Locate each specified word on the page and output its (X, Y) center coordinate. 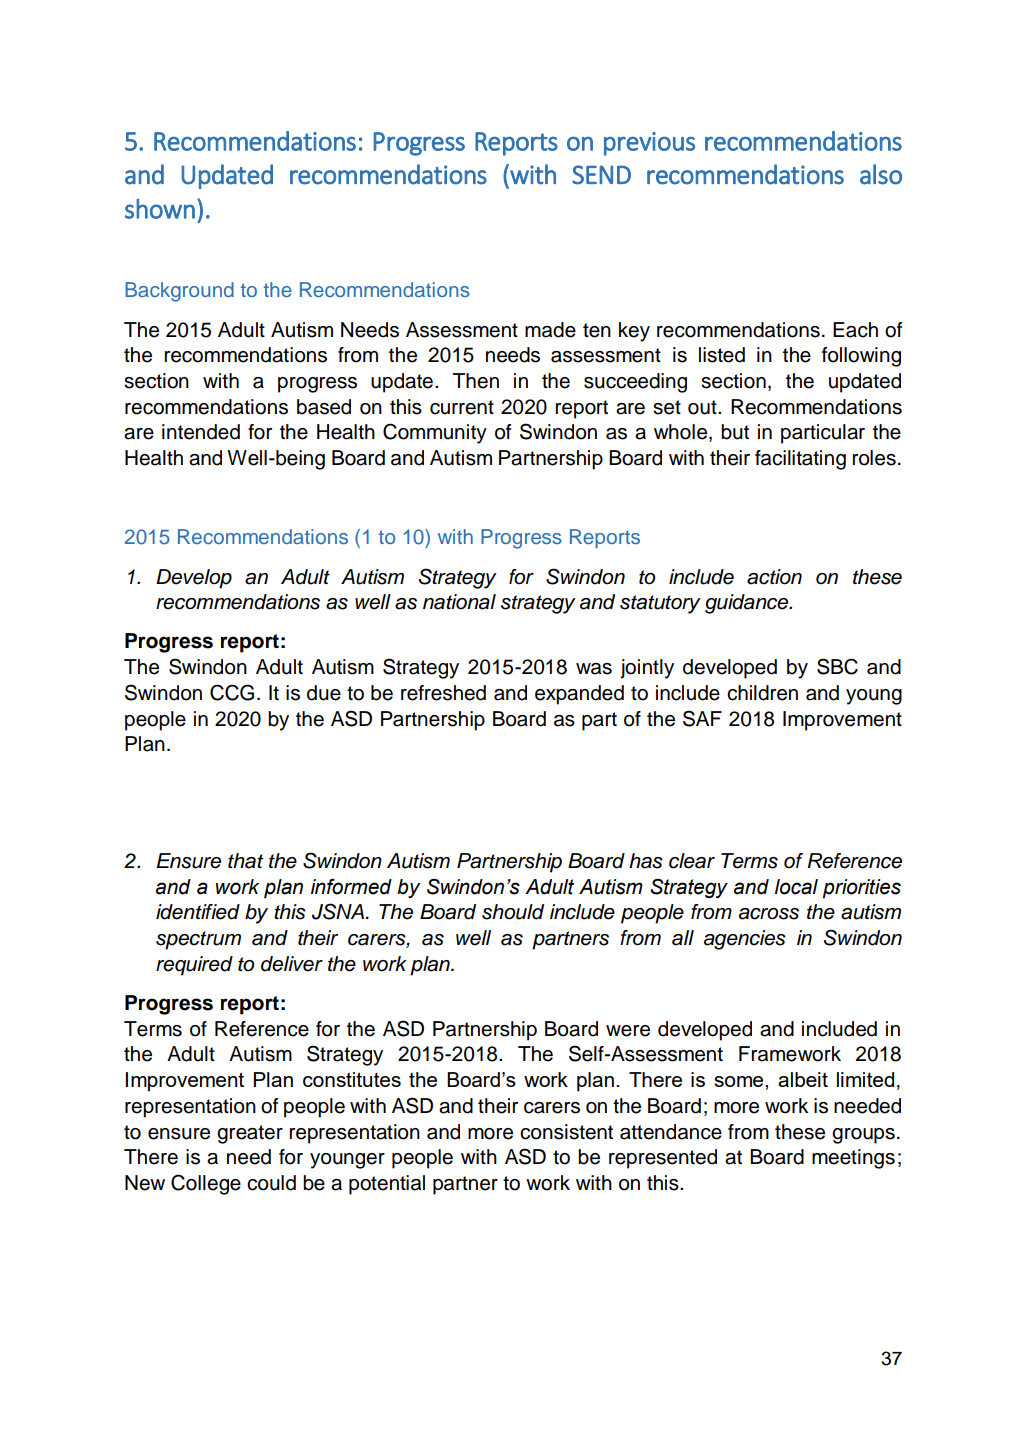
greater (250, 1134)
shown (160, 209)
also (881, 174)
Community (435, 433)
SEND (601, 175)
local (796, 887)
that (246, 861)
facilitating (800, 460)
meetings (853, 1159)
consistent (566, 1132)
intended (201, 432)
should (513, 912)
